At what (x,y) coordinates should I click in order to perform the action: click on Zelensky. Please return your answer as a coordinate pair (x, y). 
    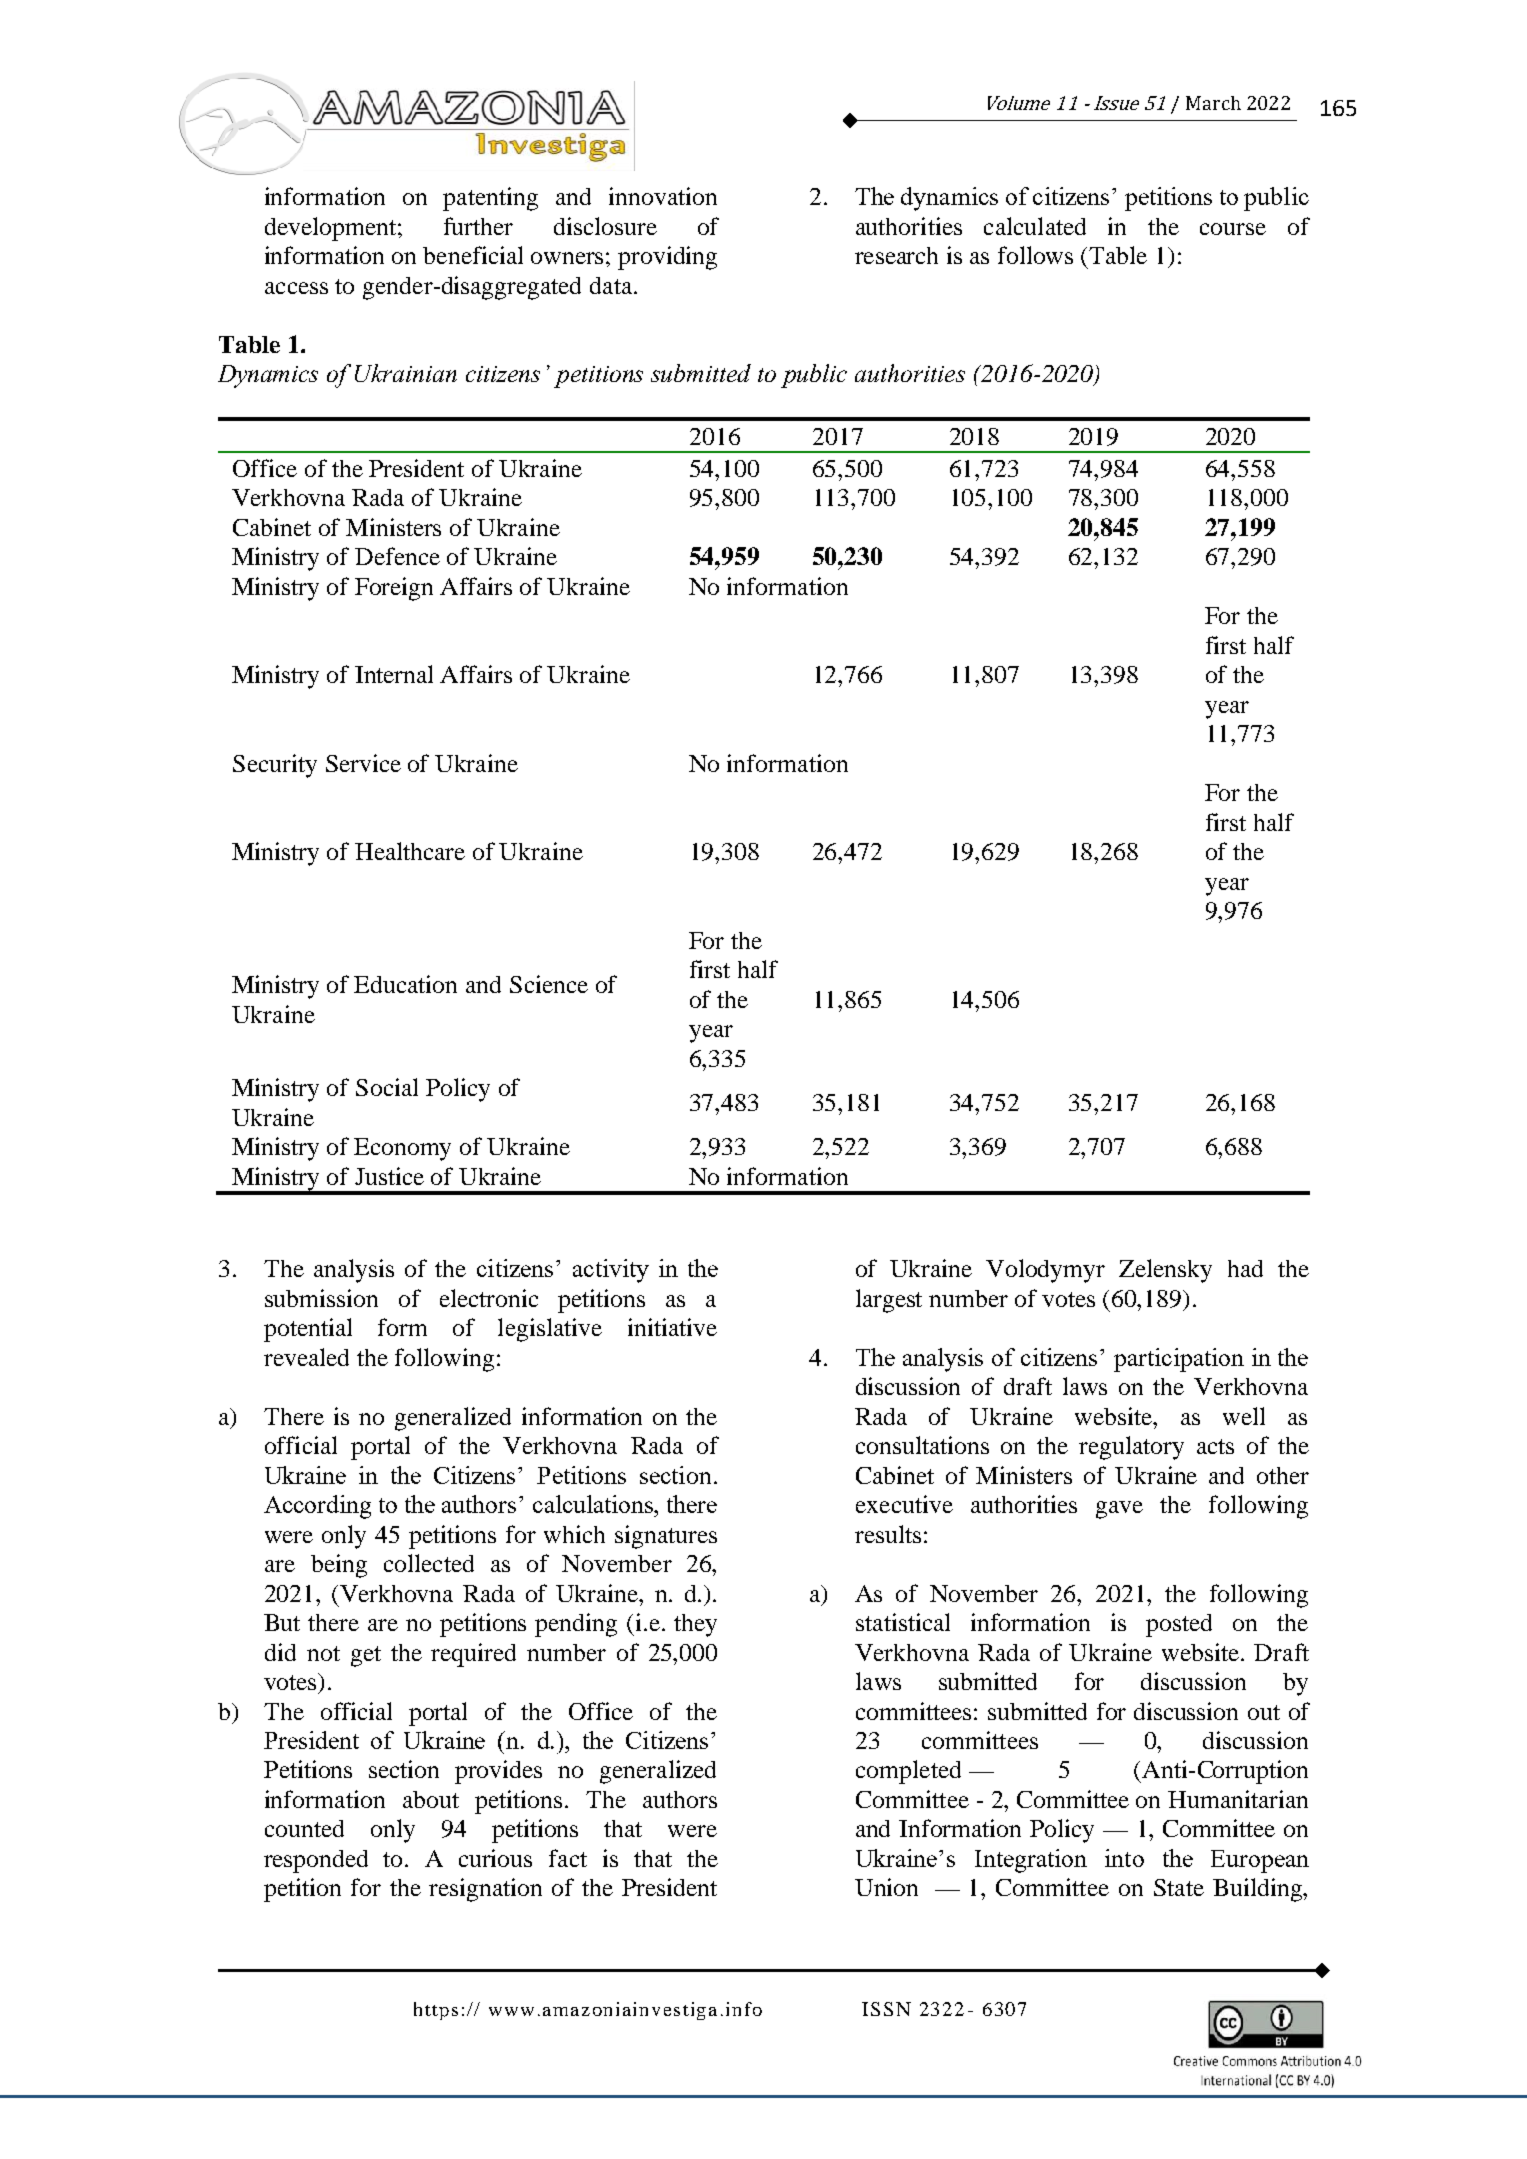
    Looking at the image, I should click on (1165, 1271).
